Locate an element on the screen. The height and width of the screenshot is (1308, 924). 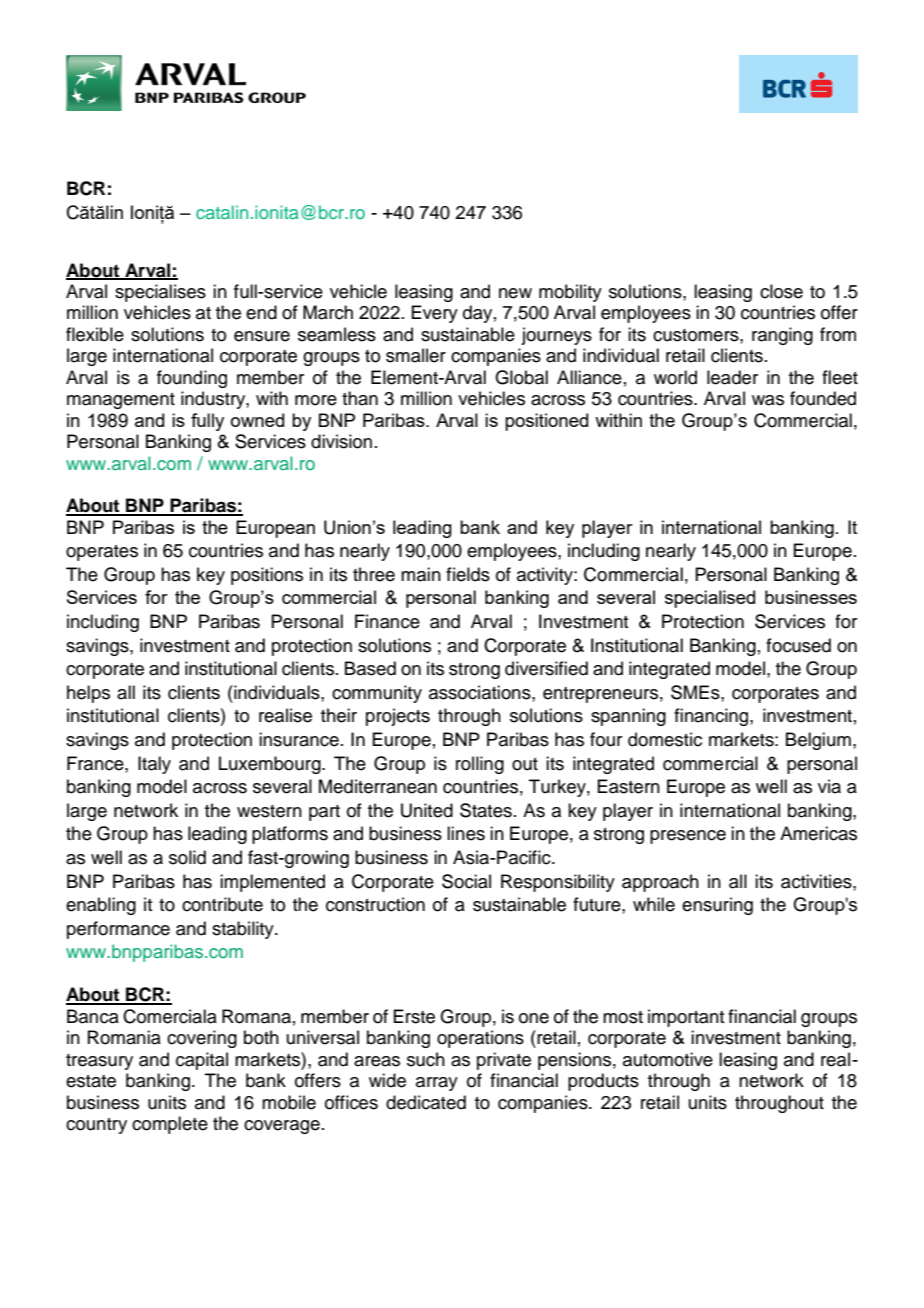
Every is located at coordinates (434, 314).
